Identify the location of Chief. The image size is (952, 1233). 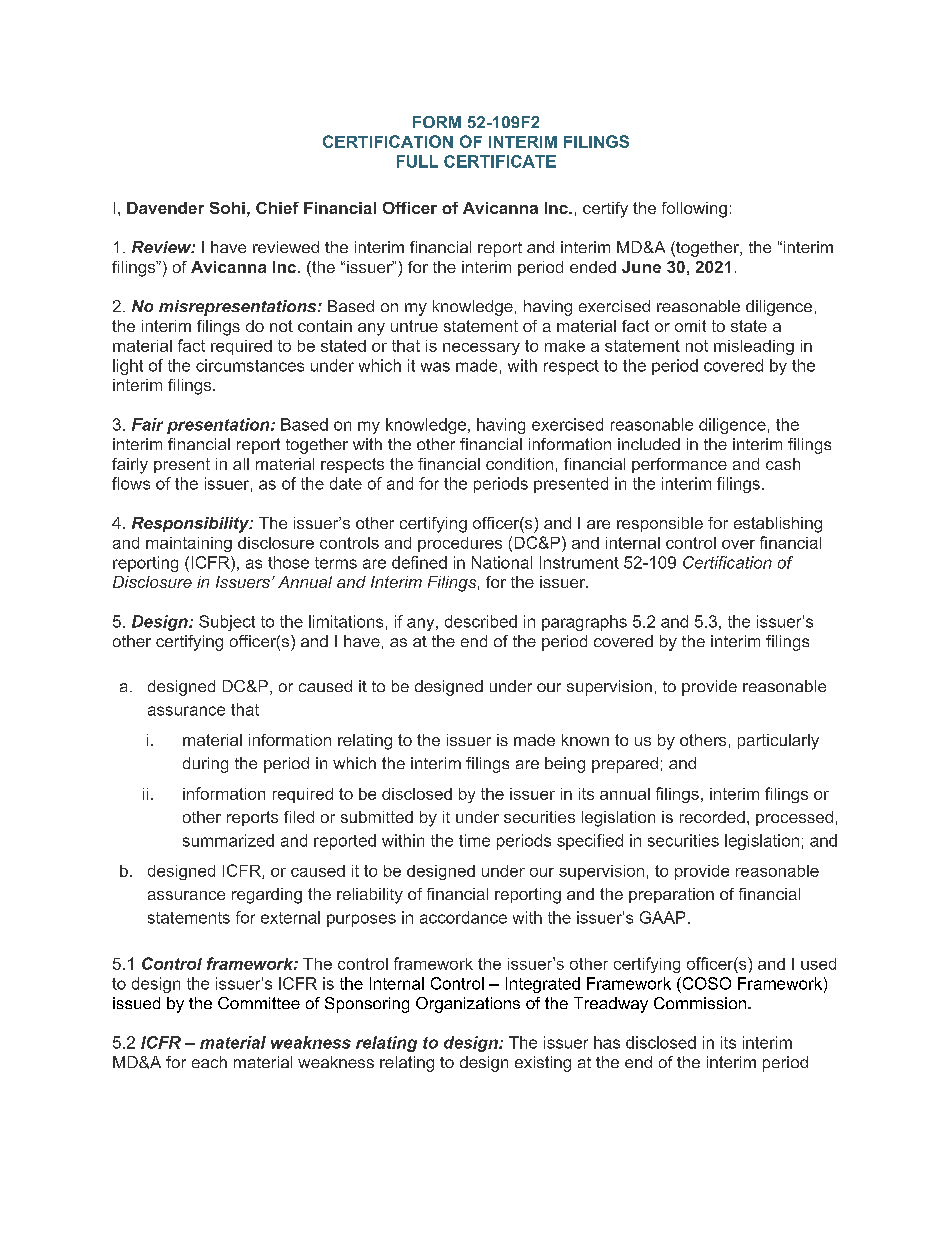
(277, 208).
